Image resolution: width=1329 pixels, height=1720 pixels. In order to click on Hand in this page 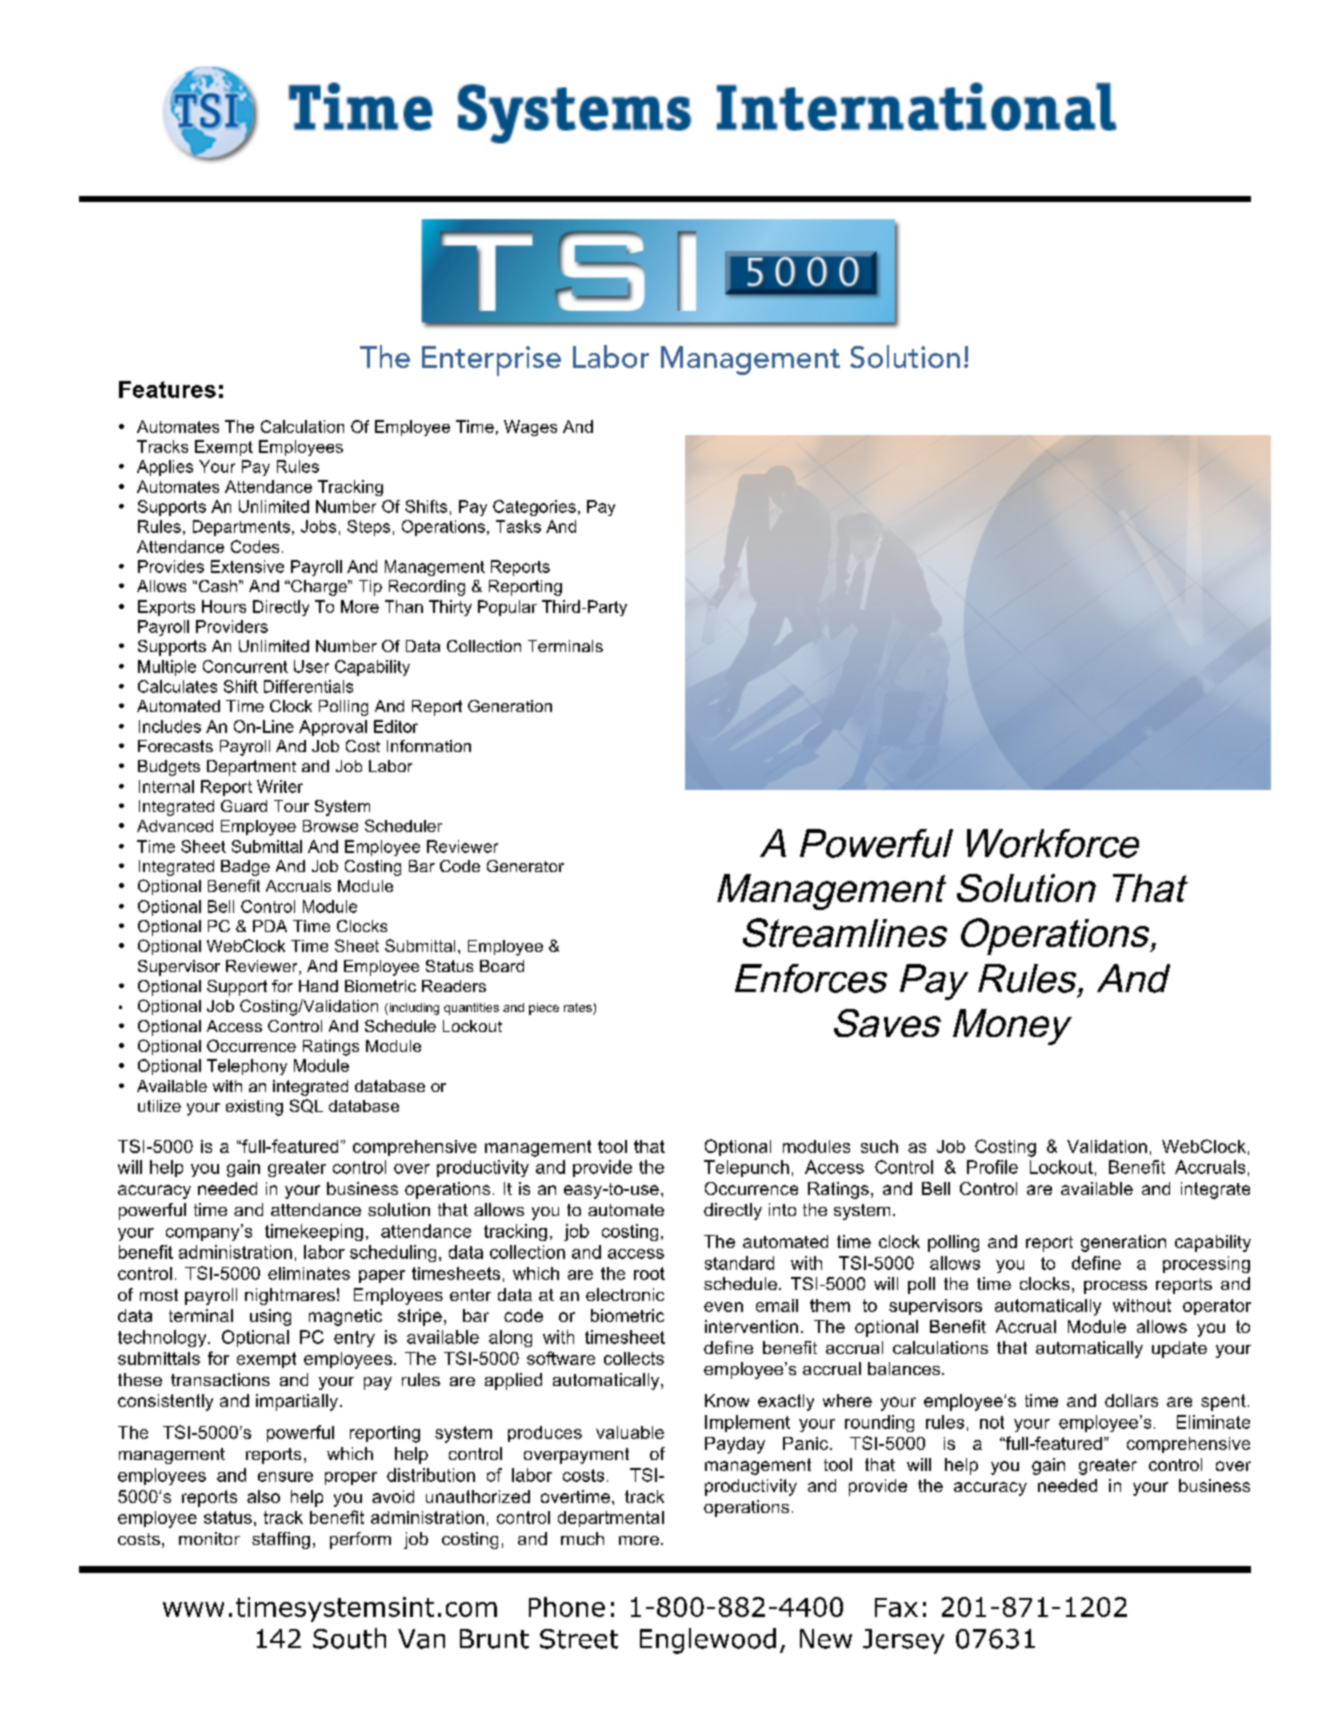, I will do `click(318, 986)`.
